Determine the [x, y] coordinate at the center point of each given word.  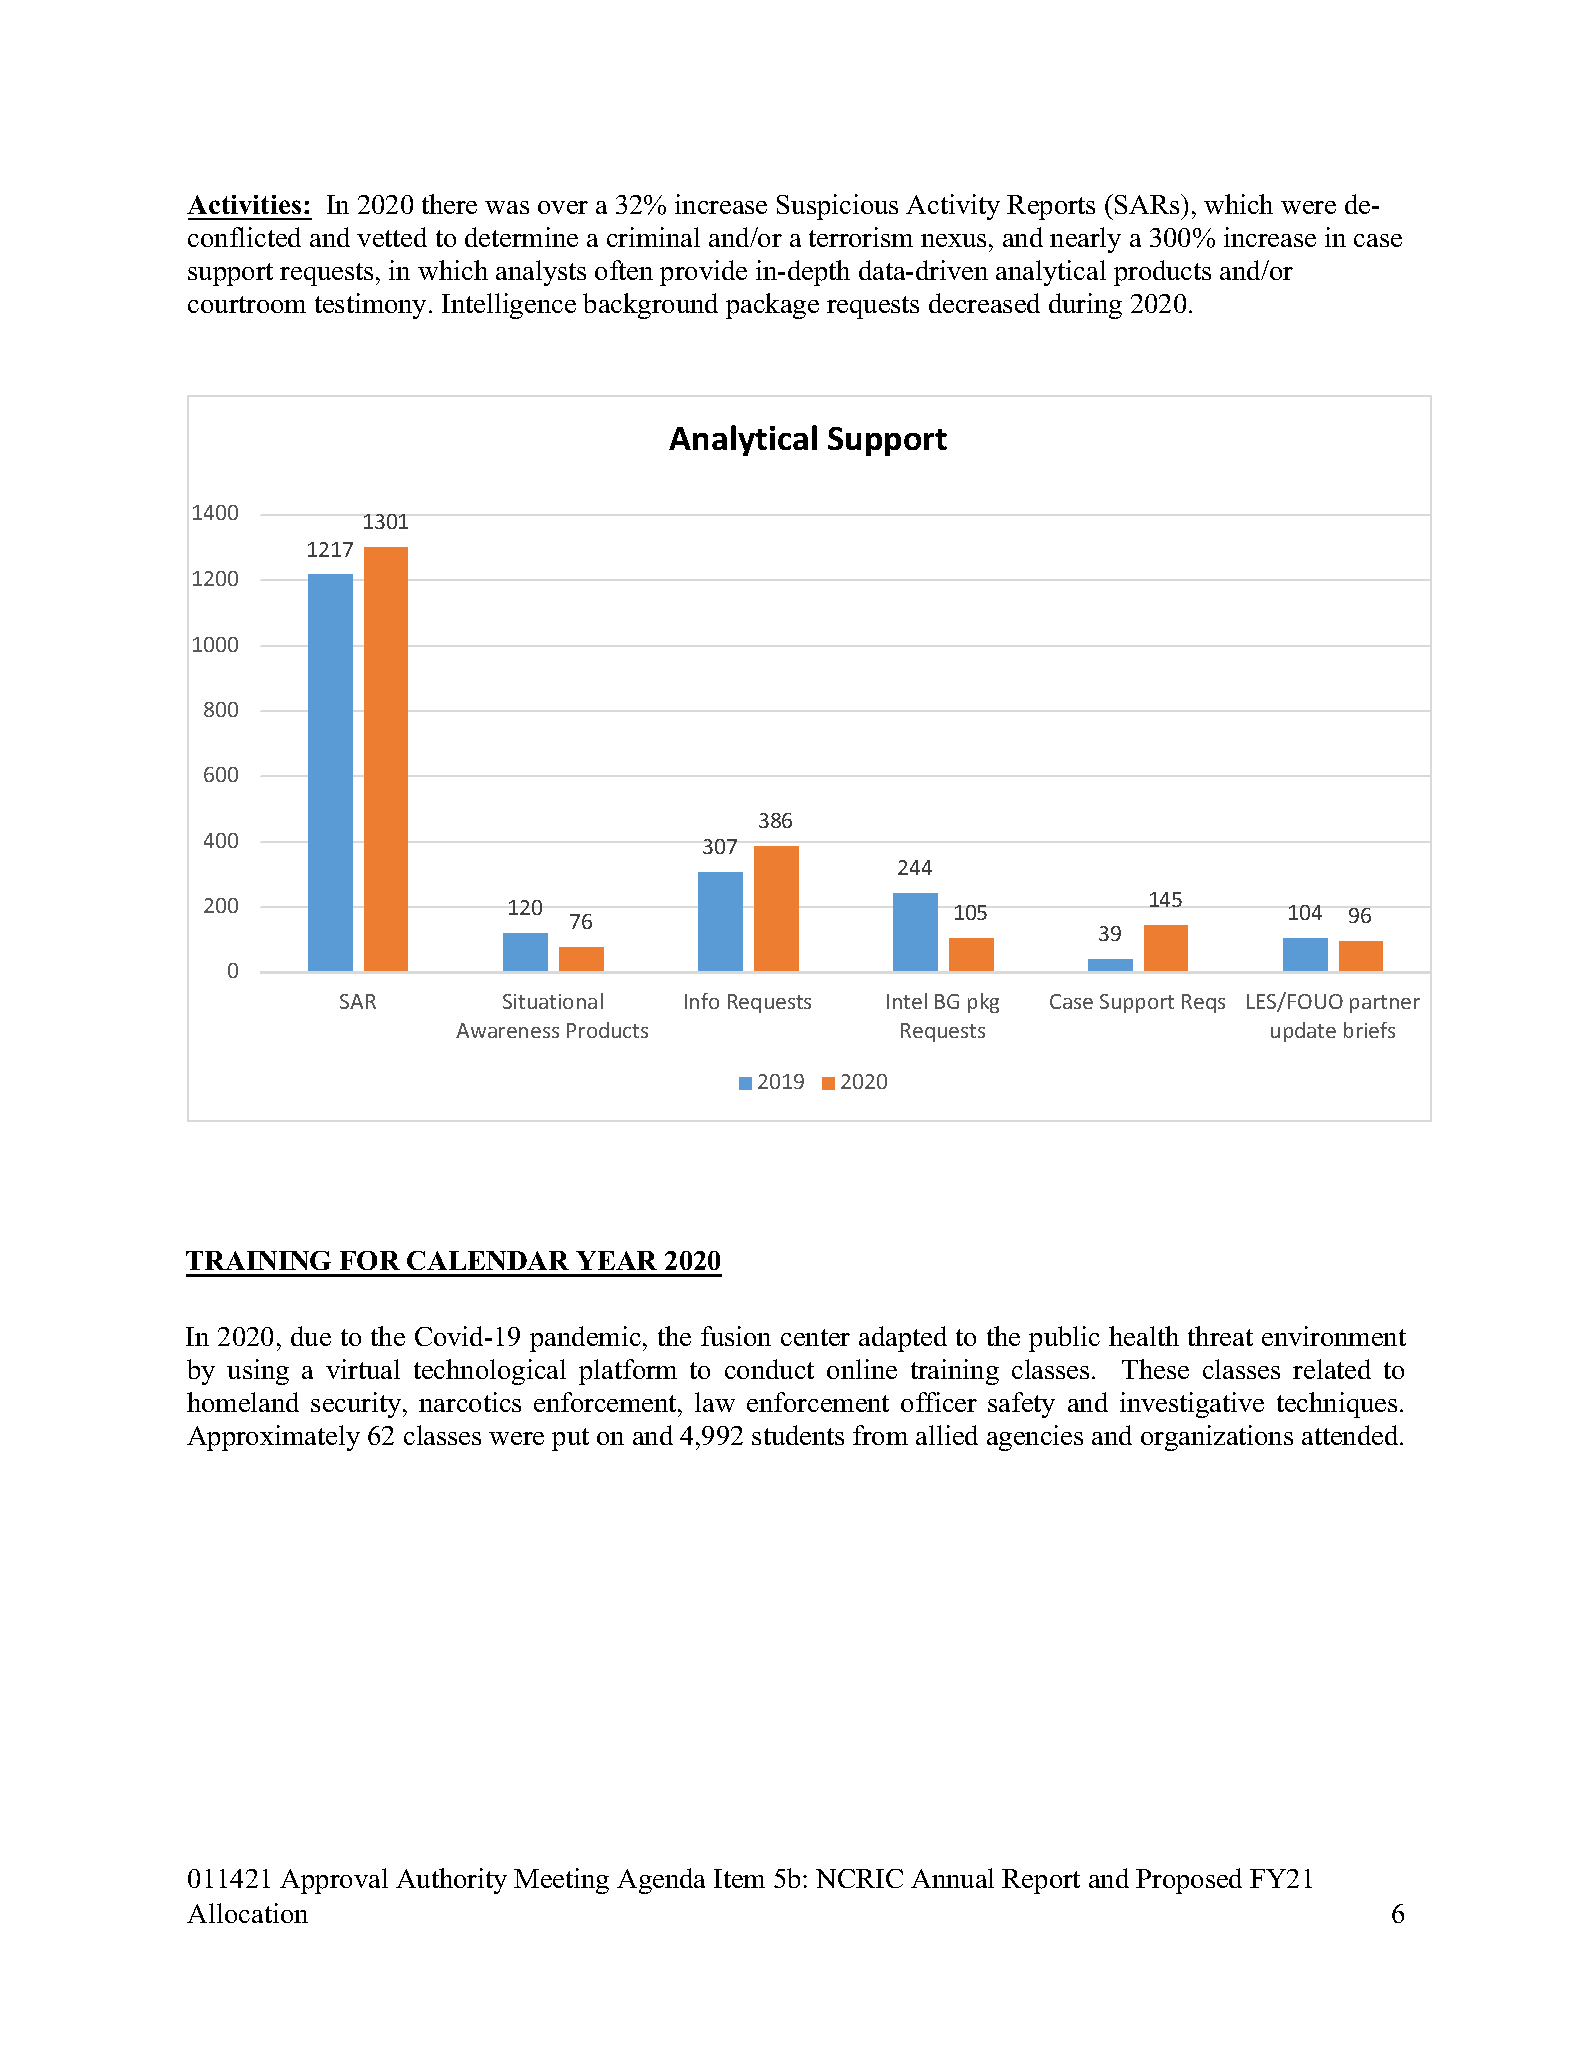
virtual [363, 1369]
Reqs [1203, 1003]
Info [702, 1001]
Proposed [1189, 1881]
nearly [1085, 240]
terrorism [861, 237]
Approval [334, 1881]
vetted [392, 237]
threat [1220, 1336]
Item [739, 1878]
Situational [553, 1001]
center [815, 1337]
